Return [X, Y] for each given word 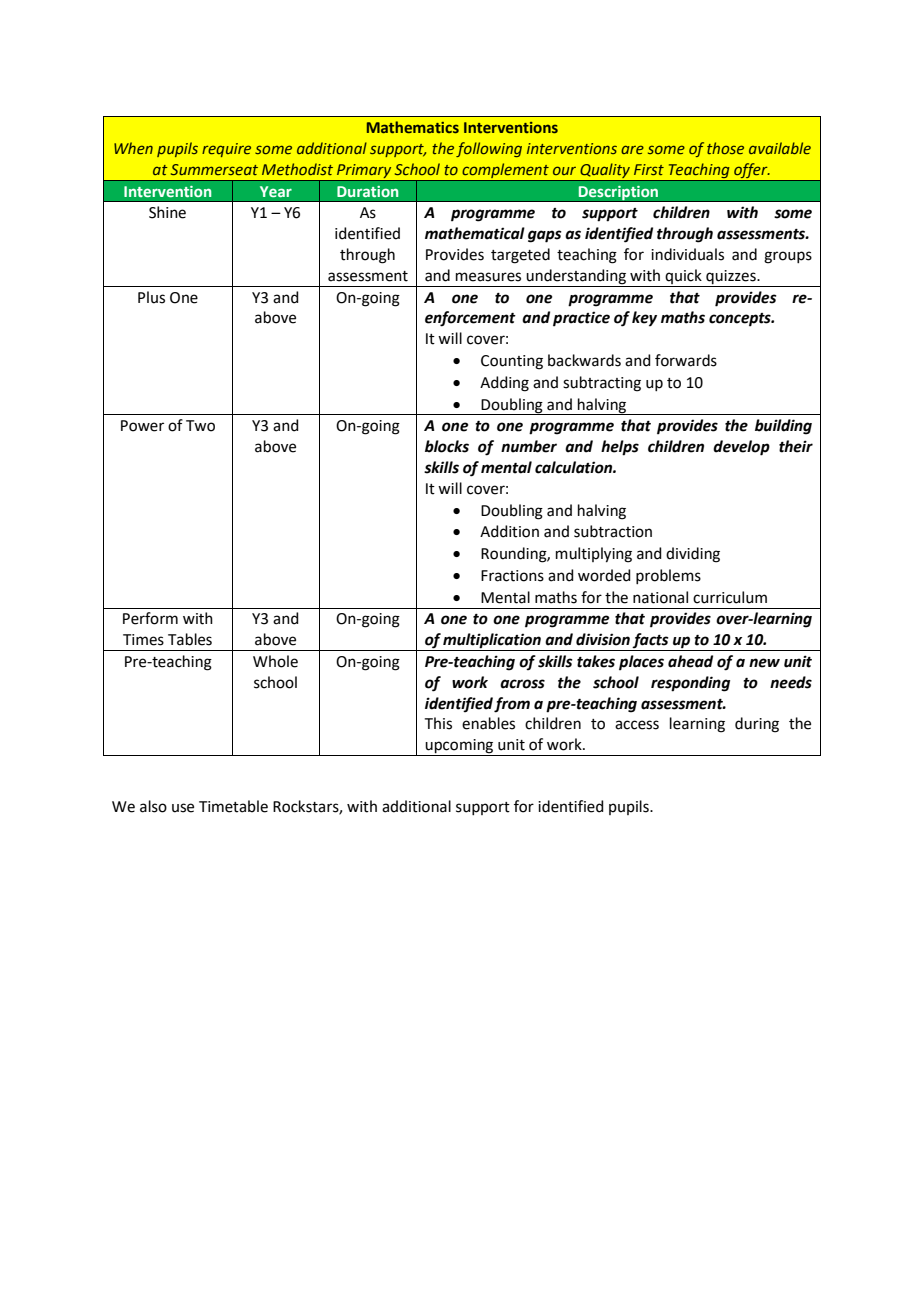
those [725, 148]
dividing [693, 555]
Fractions [512, 576]
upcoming [459, 747]
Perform [150, 618]
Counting [512, 362]
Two [200, 426]
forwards [686, 360]
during [757, 725]
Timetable [233, 806]
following [489, 149]
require [226, 150]
